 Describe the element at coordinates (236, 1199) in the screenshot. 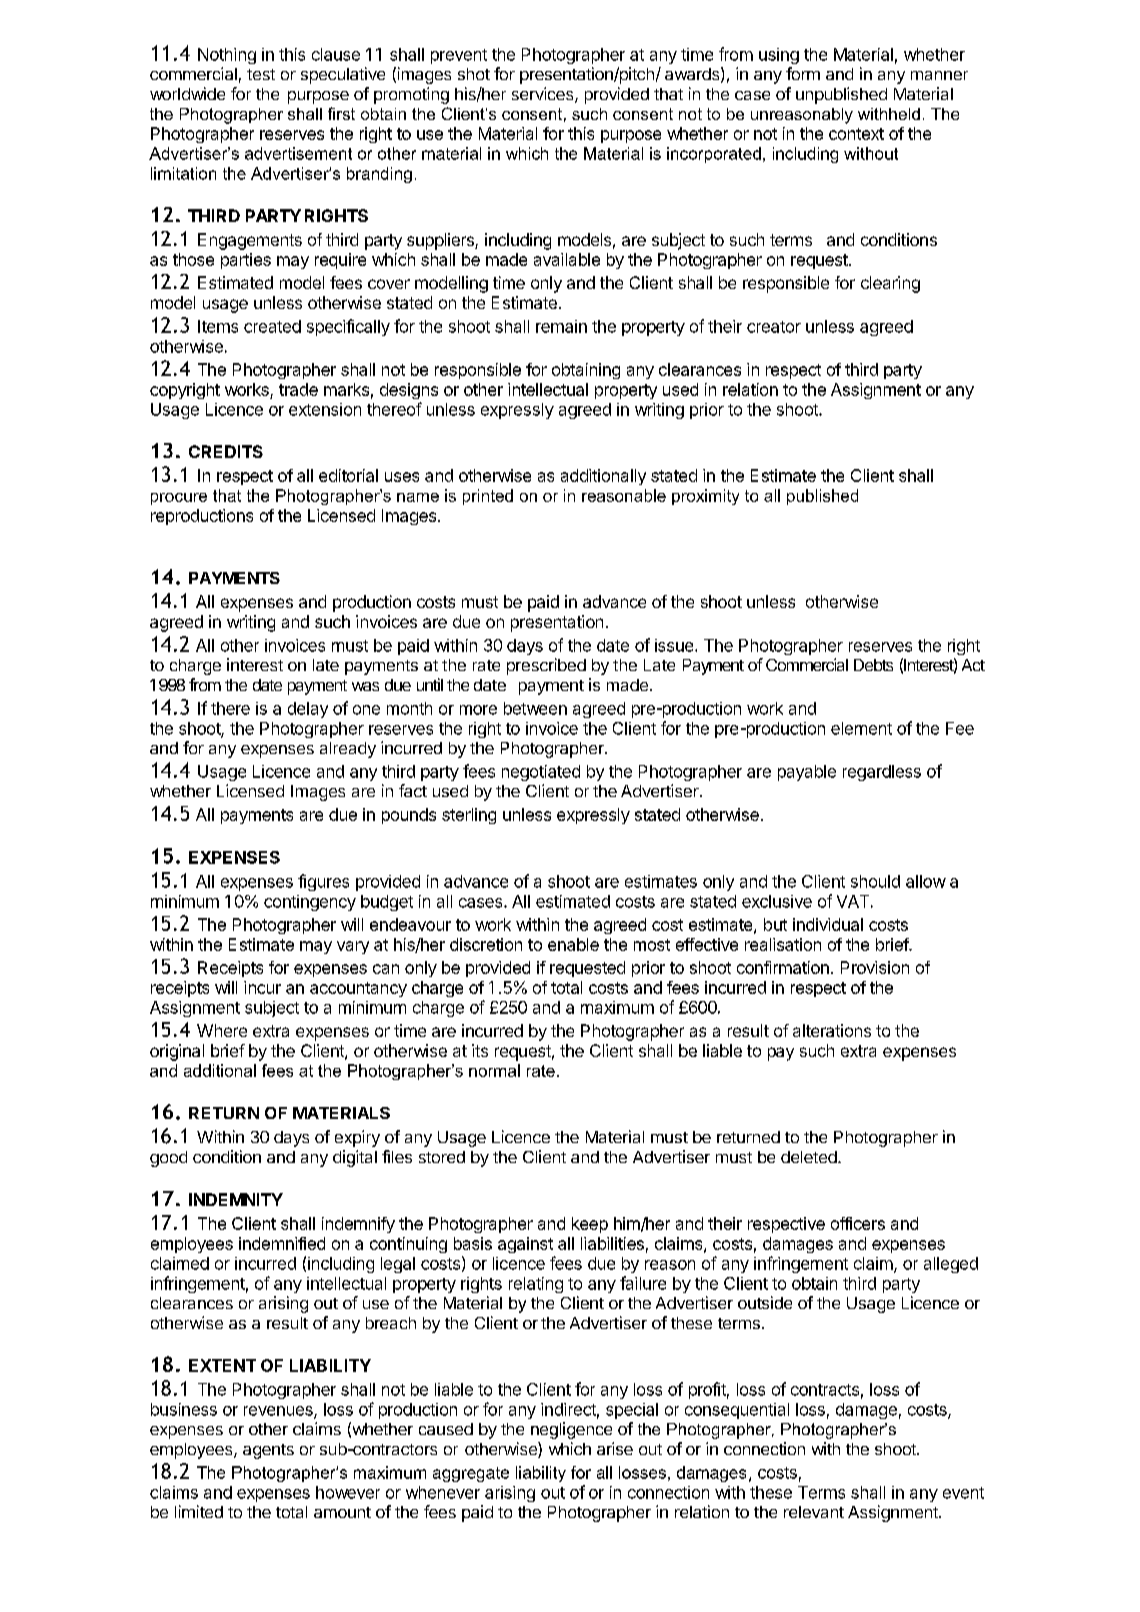

I see `INDEMNITY` at that location.
